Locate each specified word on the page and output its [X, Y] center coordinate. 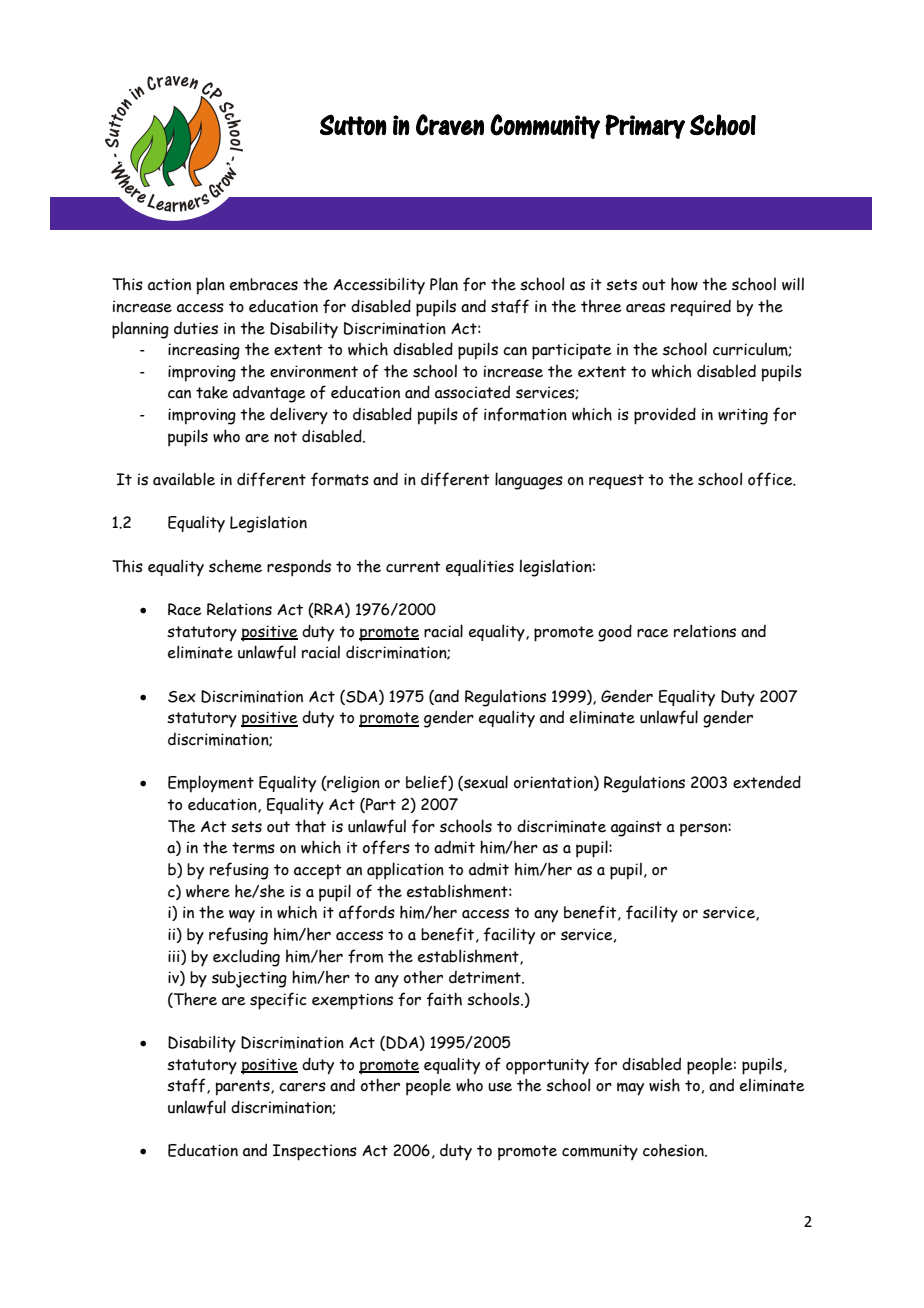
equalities [480, 568]
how [684, 284]
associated [472, 392]
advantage [269, 394]
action [169, 284]
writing [743, 416]
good [615, 633]
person [704, 830]
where [208, 891]
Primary [645, 126]
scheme [235, 566]
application [405, 871]
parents [244, 1088]
